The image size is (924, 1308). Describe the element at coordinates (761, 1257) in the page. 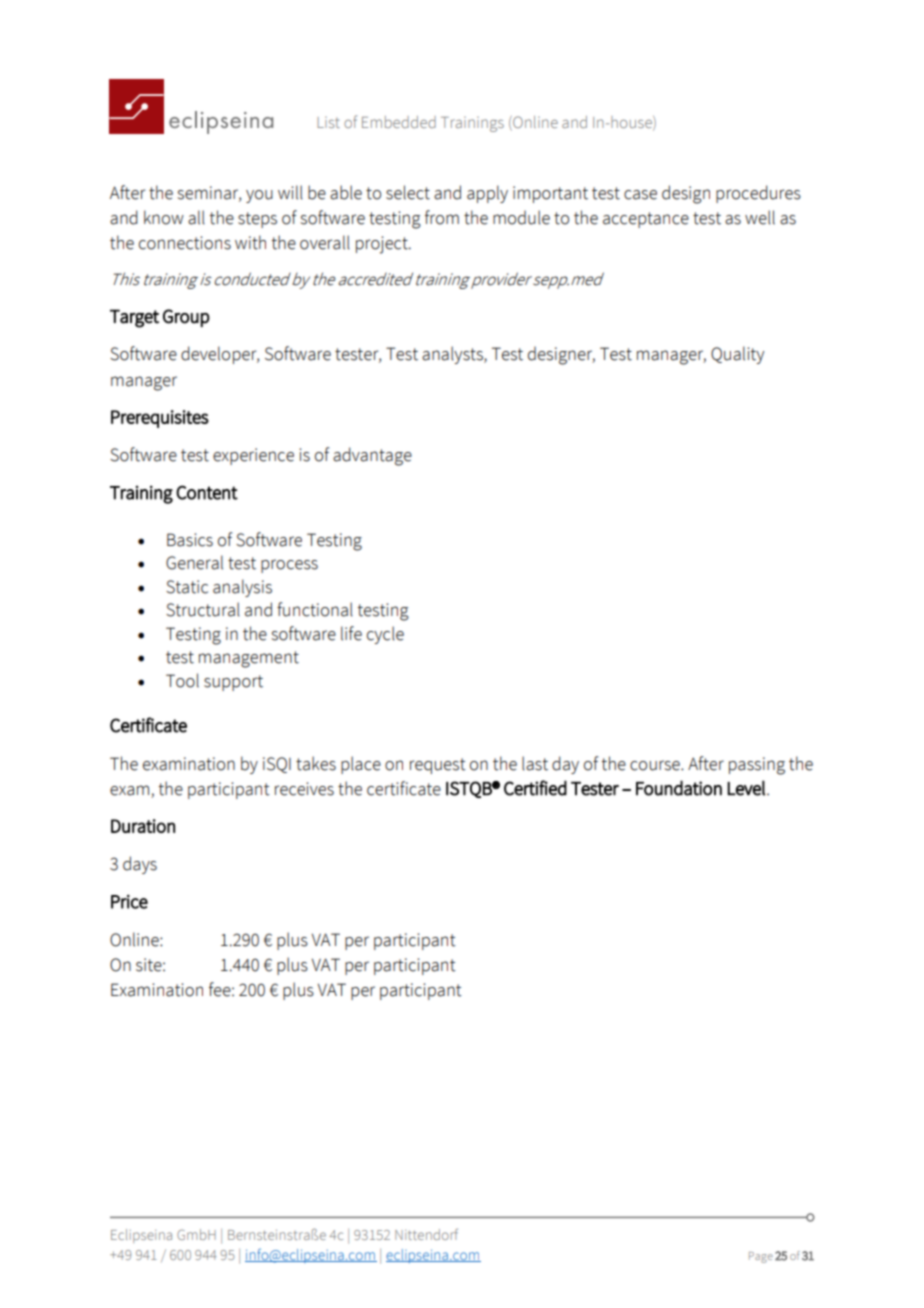

I see `Page` at that location.
